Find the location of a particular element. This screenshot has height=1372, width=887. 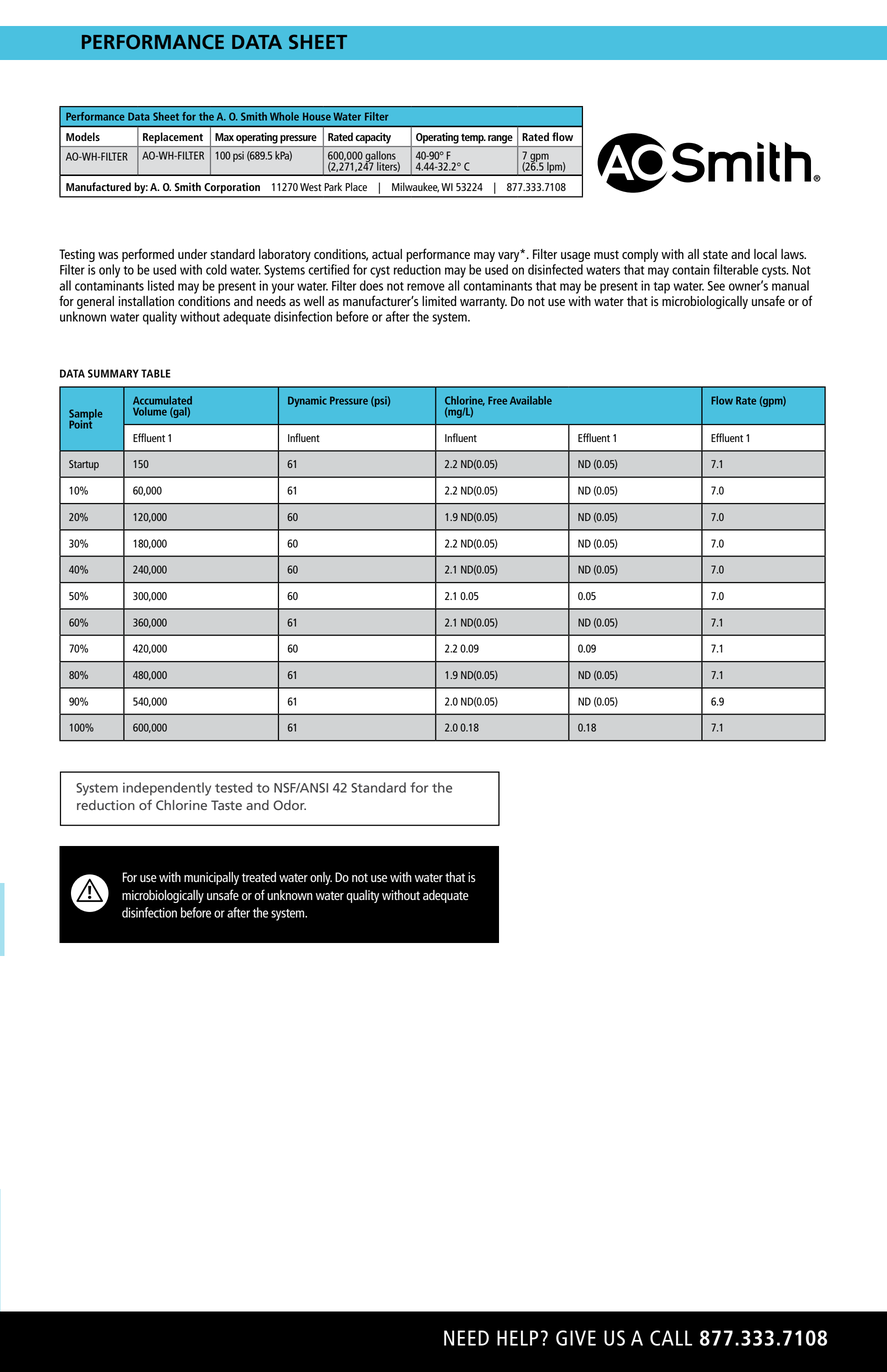

GIVE is located at coordinates (576, 1338).
